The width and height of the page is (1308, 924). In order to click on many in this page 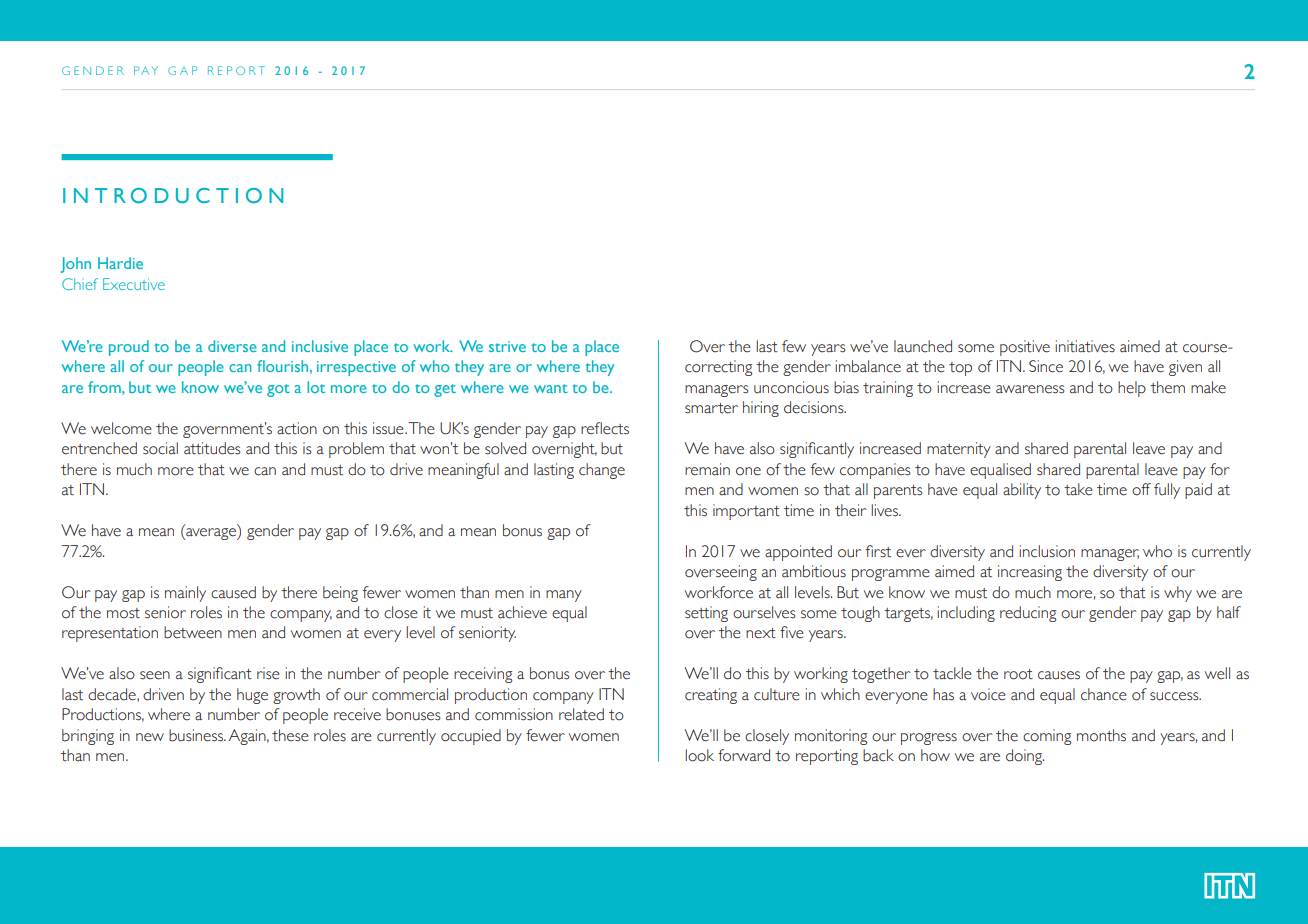, I will do `click(564, 596)`.
